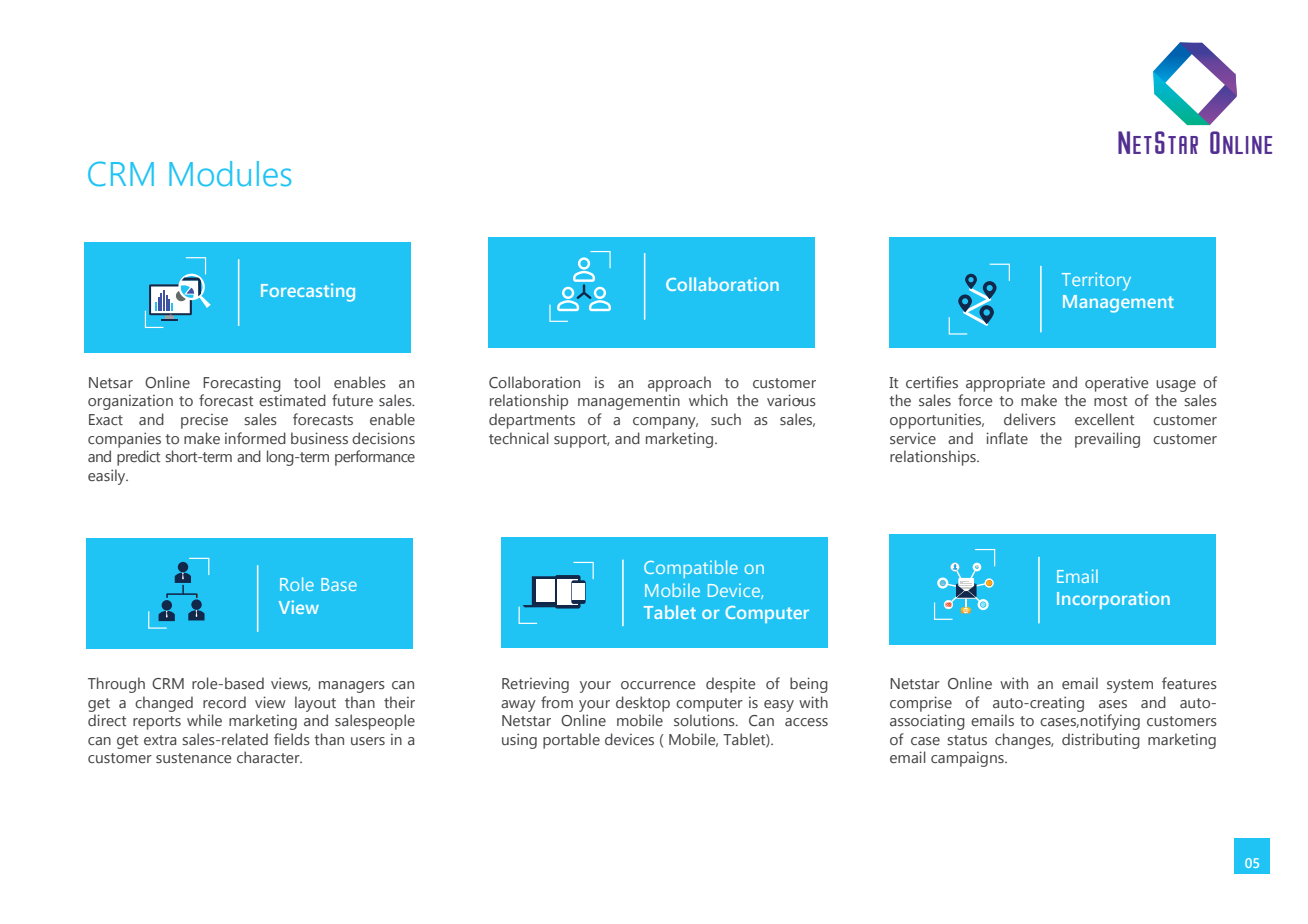 The height and width of the image is (924, 1308). Describe the element at coordinates (1113, 600) in the image. I see `Incorporation` at that location.
